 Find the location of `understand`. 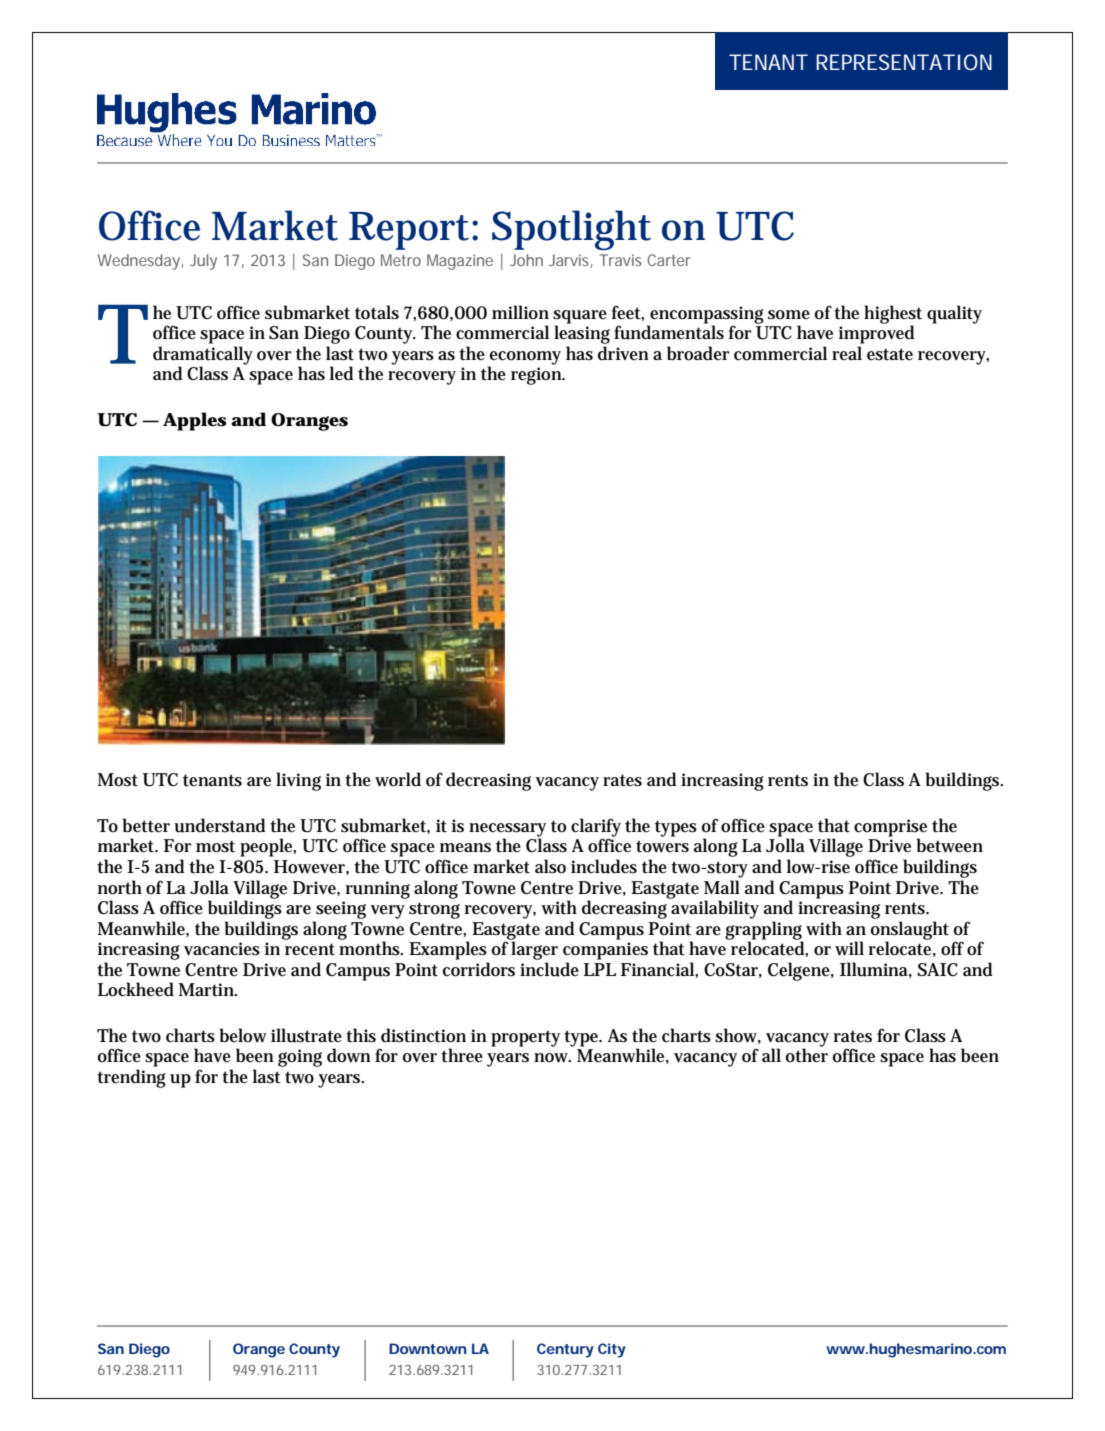

understand is located at coordinates (220, 825).
